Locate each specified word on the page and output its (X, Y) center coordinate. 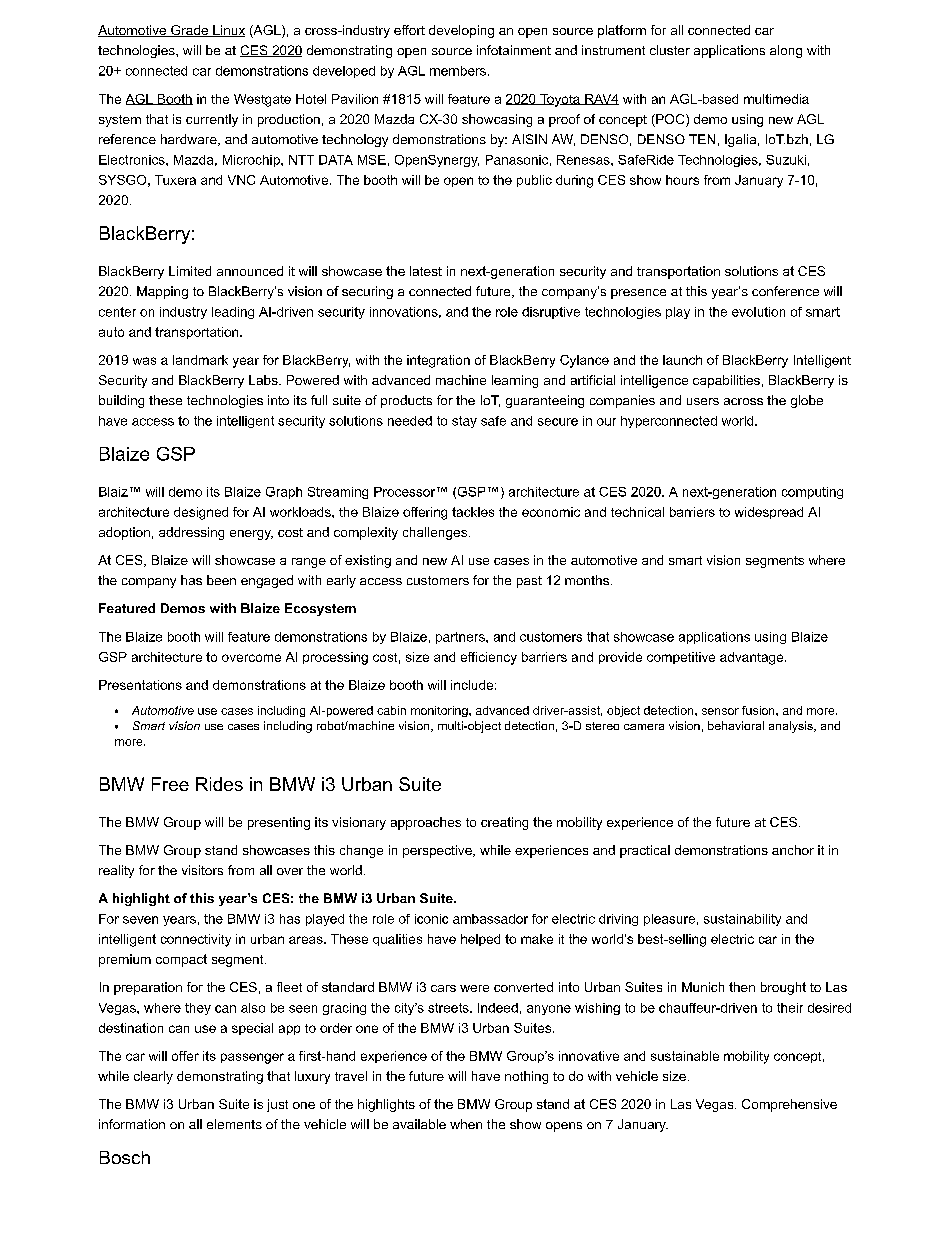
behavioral (736, 725)
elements (234, 1124)
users (703, 401)
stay (464, 422)
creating (504, 823)
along (786, 51)
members (458, 71)
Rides (219, 784)
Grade (190, 31)
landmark (200, 360)
